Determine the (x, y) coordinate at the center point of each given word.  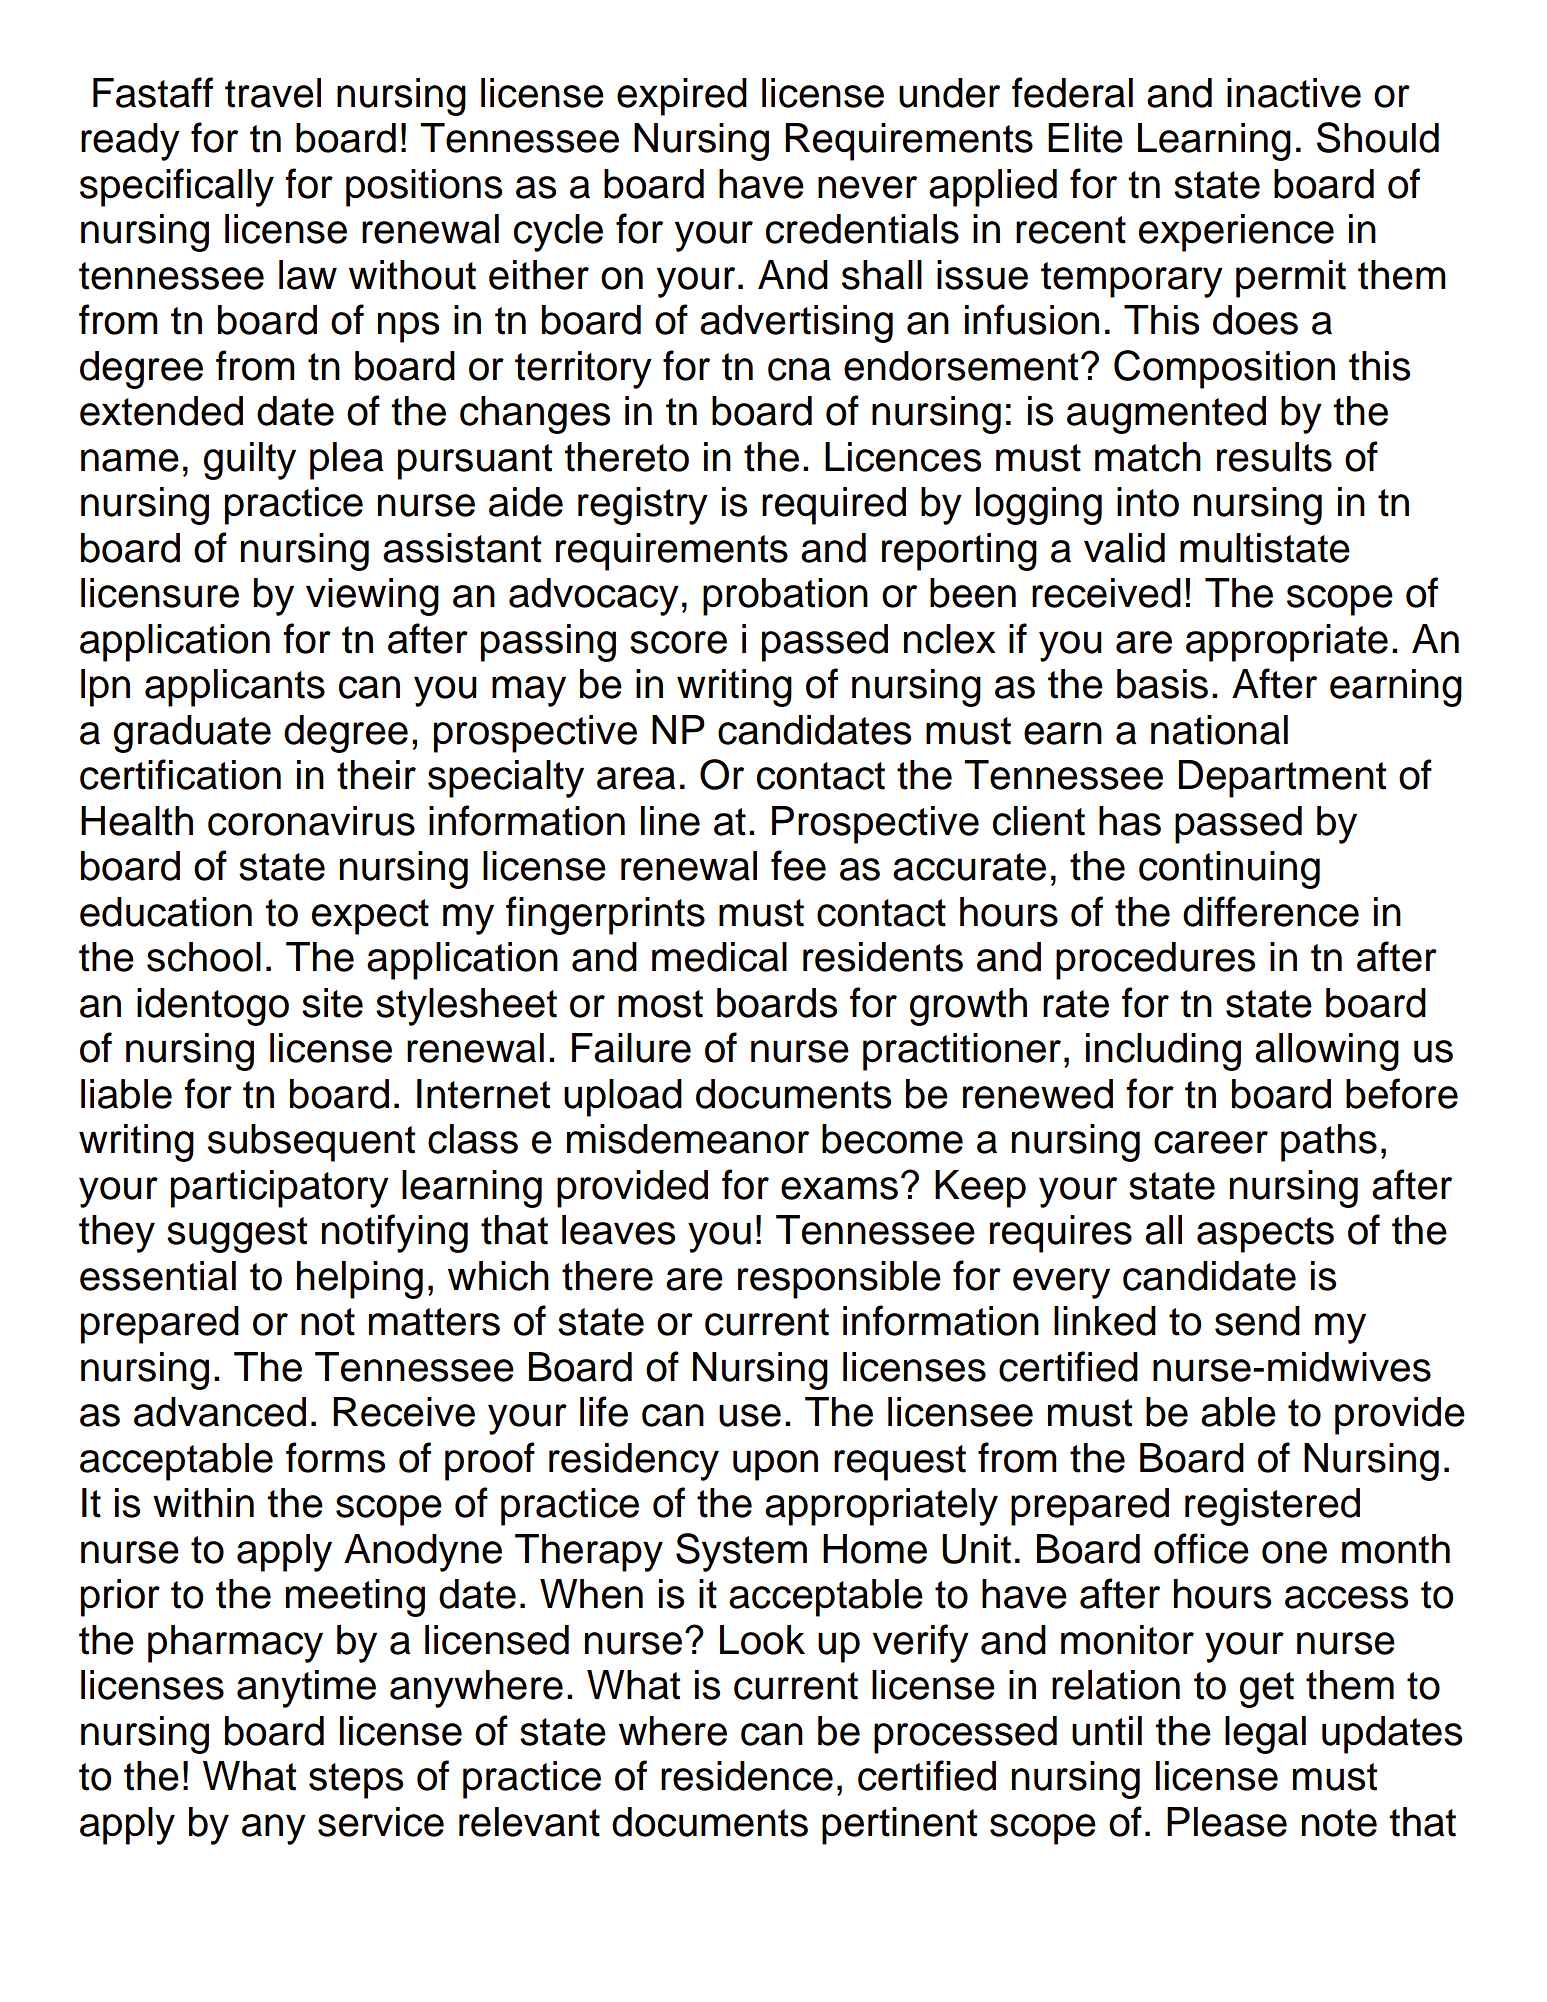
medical (719, 957)
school (204, 957)
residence (747, 1776)
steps (356, 1781)
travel (273, 93)
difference (1271, 911)
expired (682, 97)
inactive (1294, 93)
